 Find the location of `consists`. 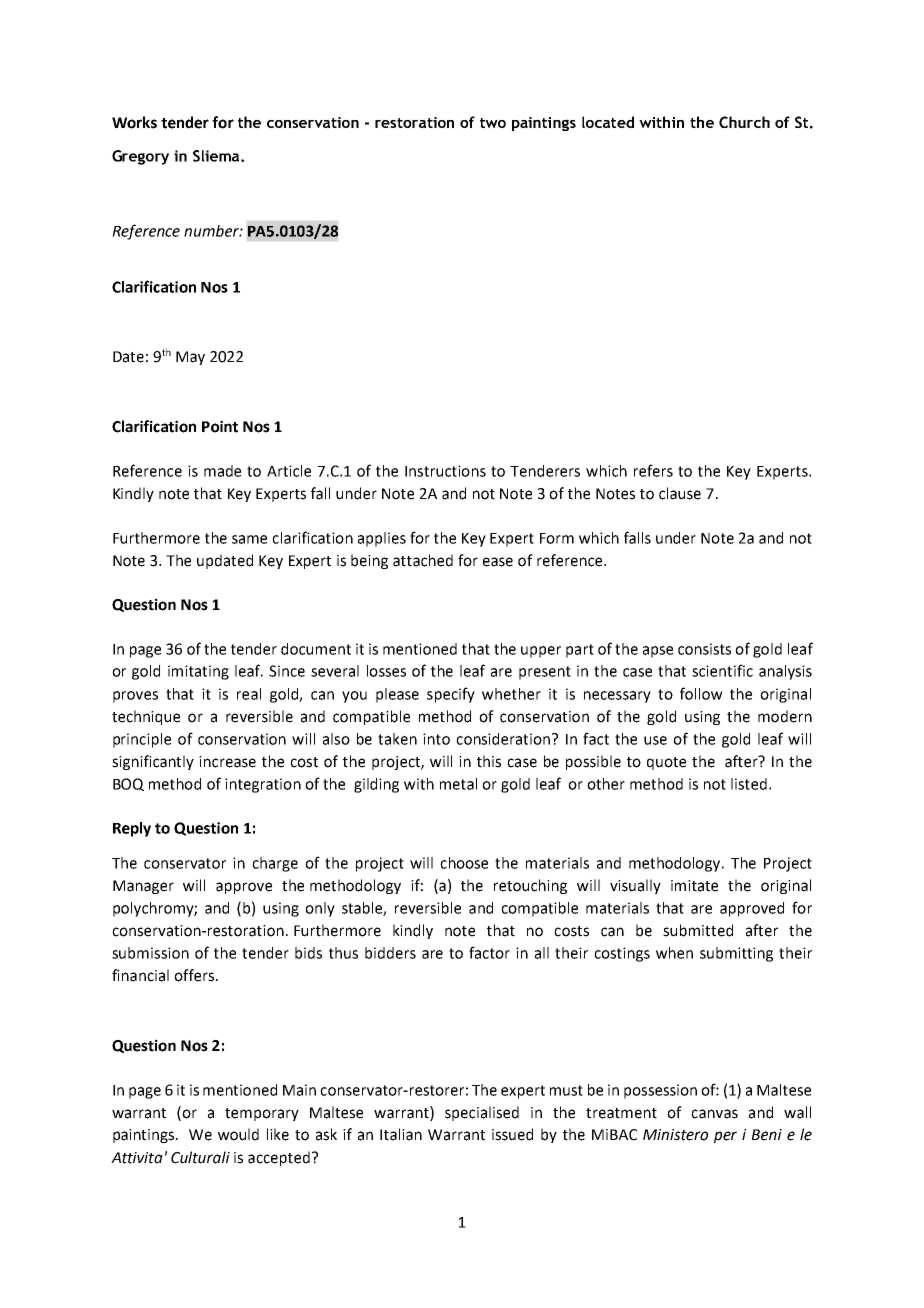

consists is located at coordinates (704, 649).
